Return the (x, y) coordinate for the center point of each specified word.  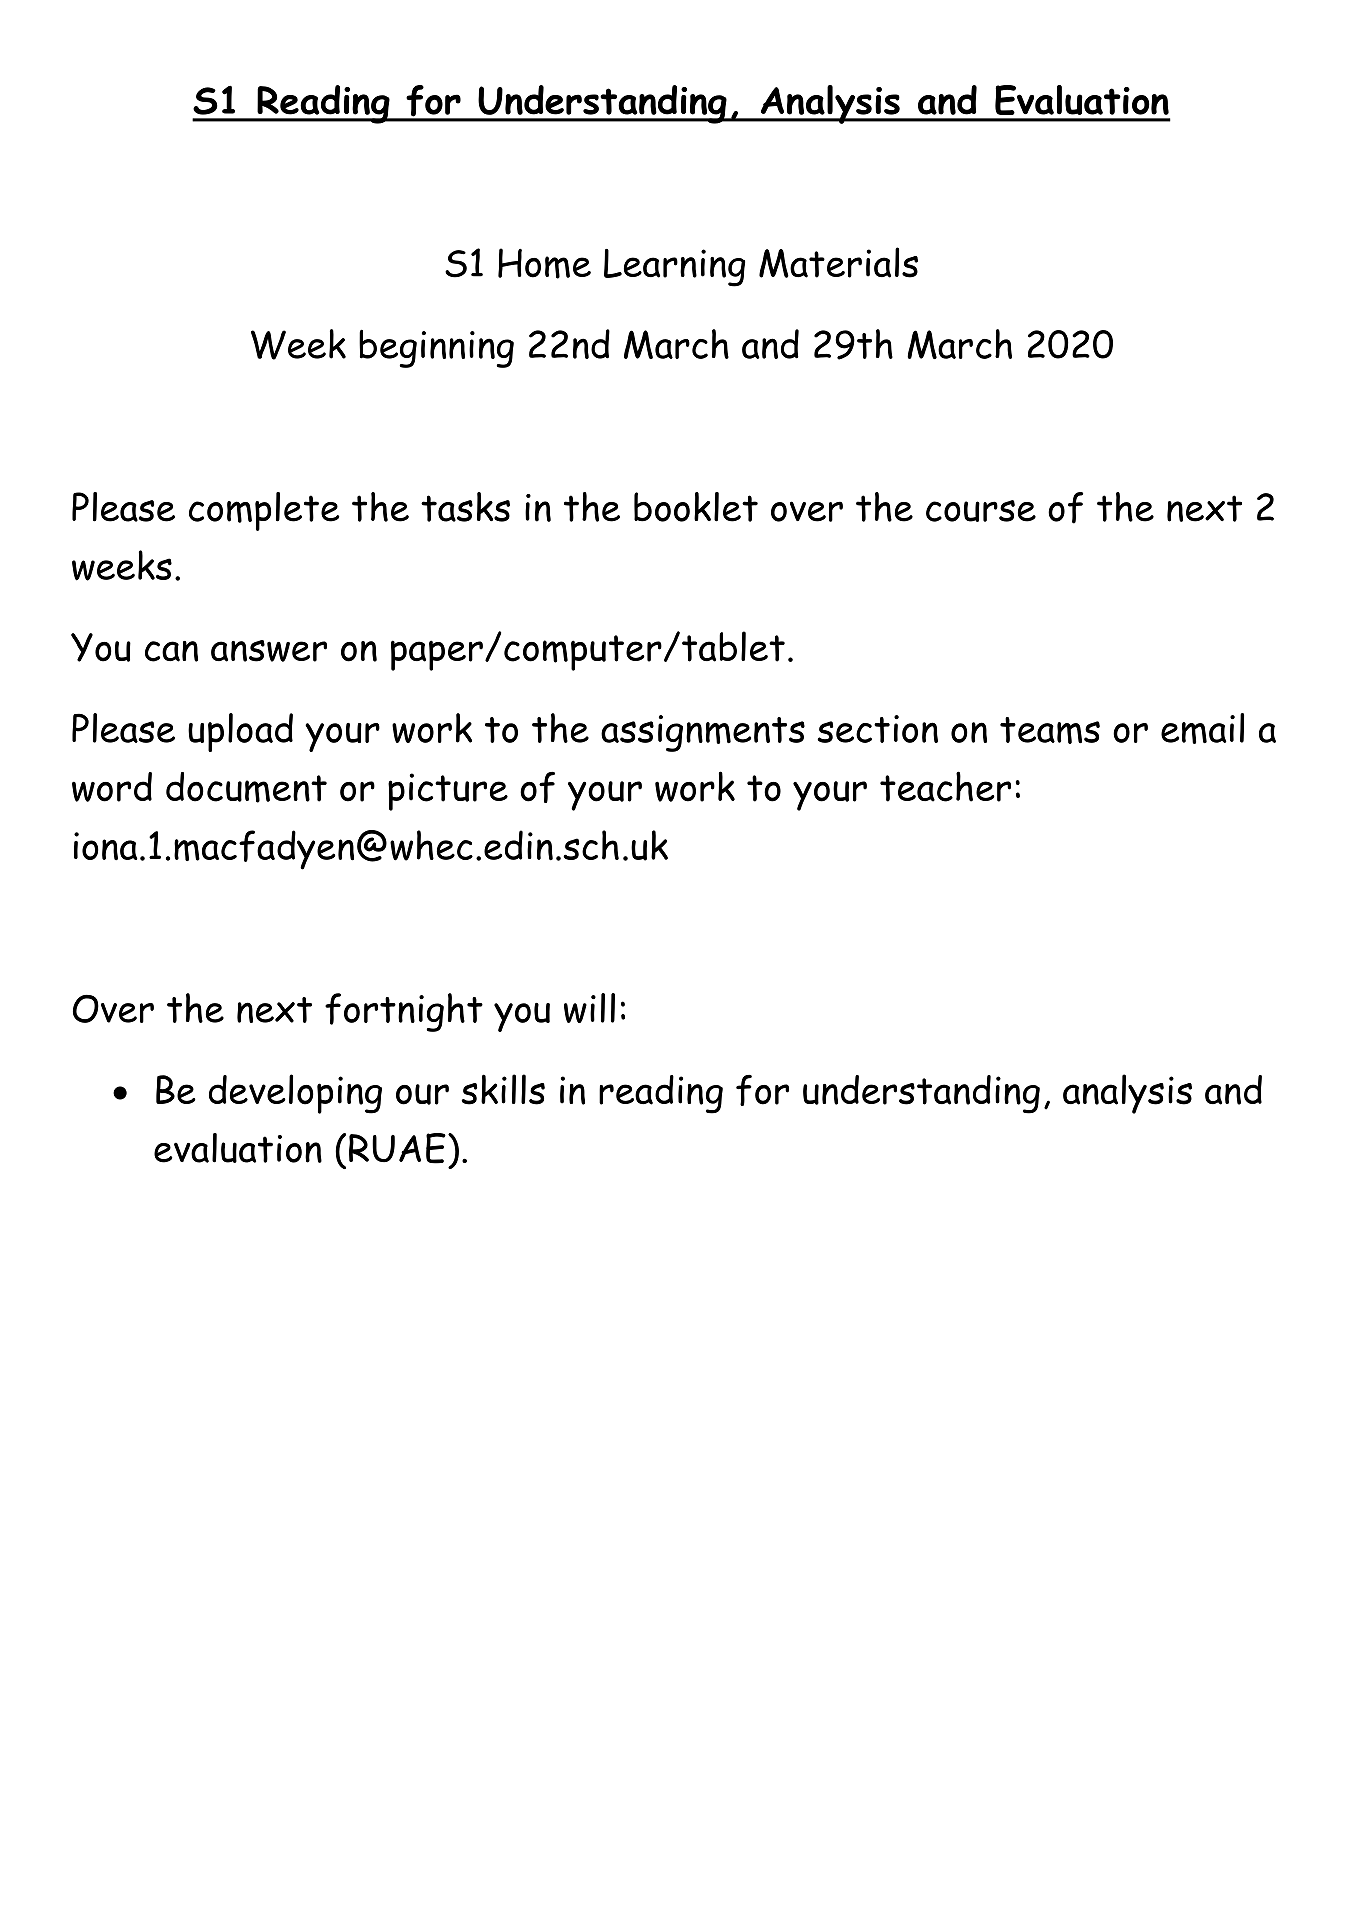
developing (295, 1094)
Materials (838, 262)
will (589, 1008)
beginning (436, 348)
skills (503, 1089)
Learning (674, 268)
